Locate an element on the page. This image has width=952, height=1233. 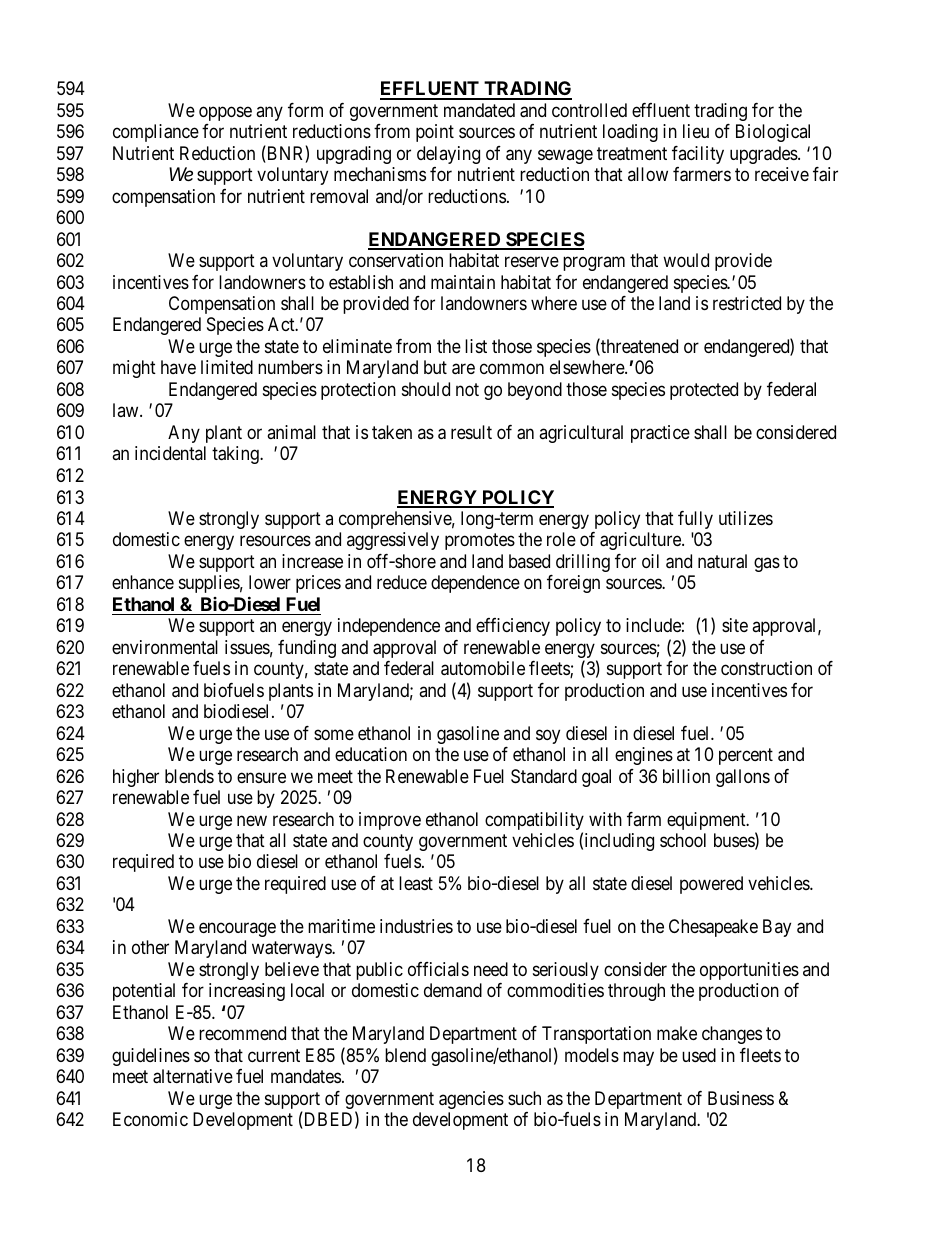
efficiency is located at coordinates (513, 627).
